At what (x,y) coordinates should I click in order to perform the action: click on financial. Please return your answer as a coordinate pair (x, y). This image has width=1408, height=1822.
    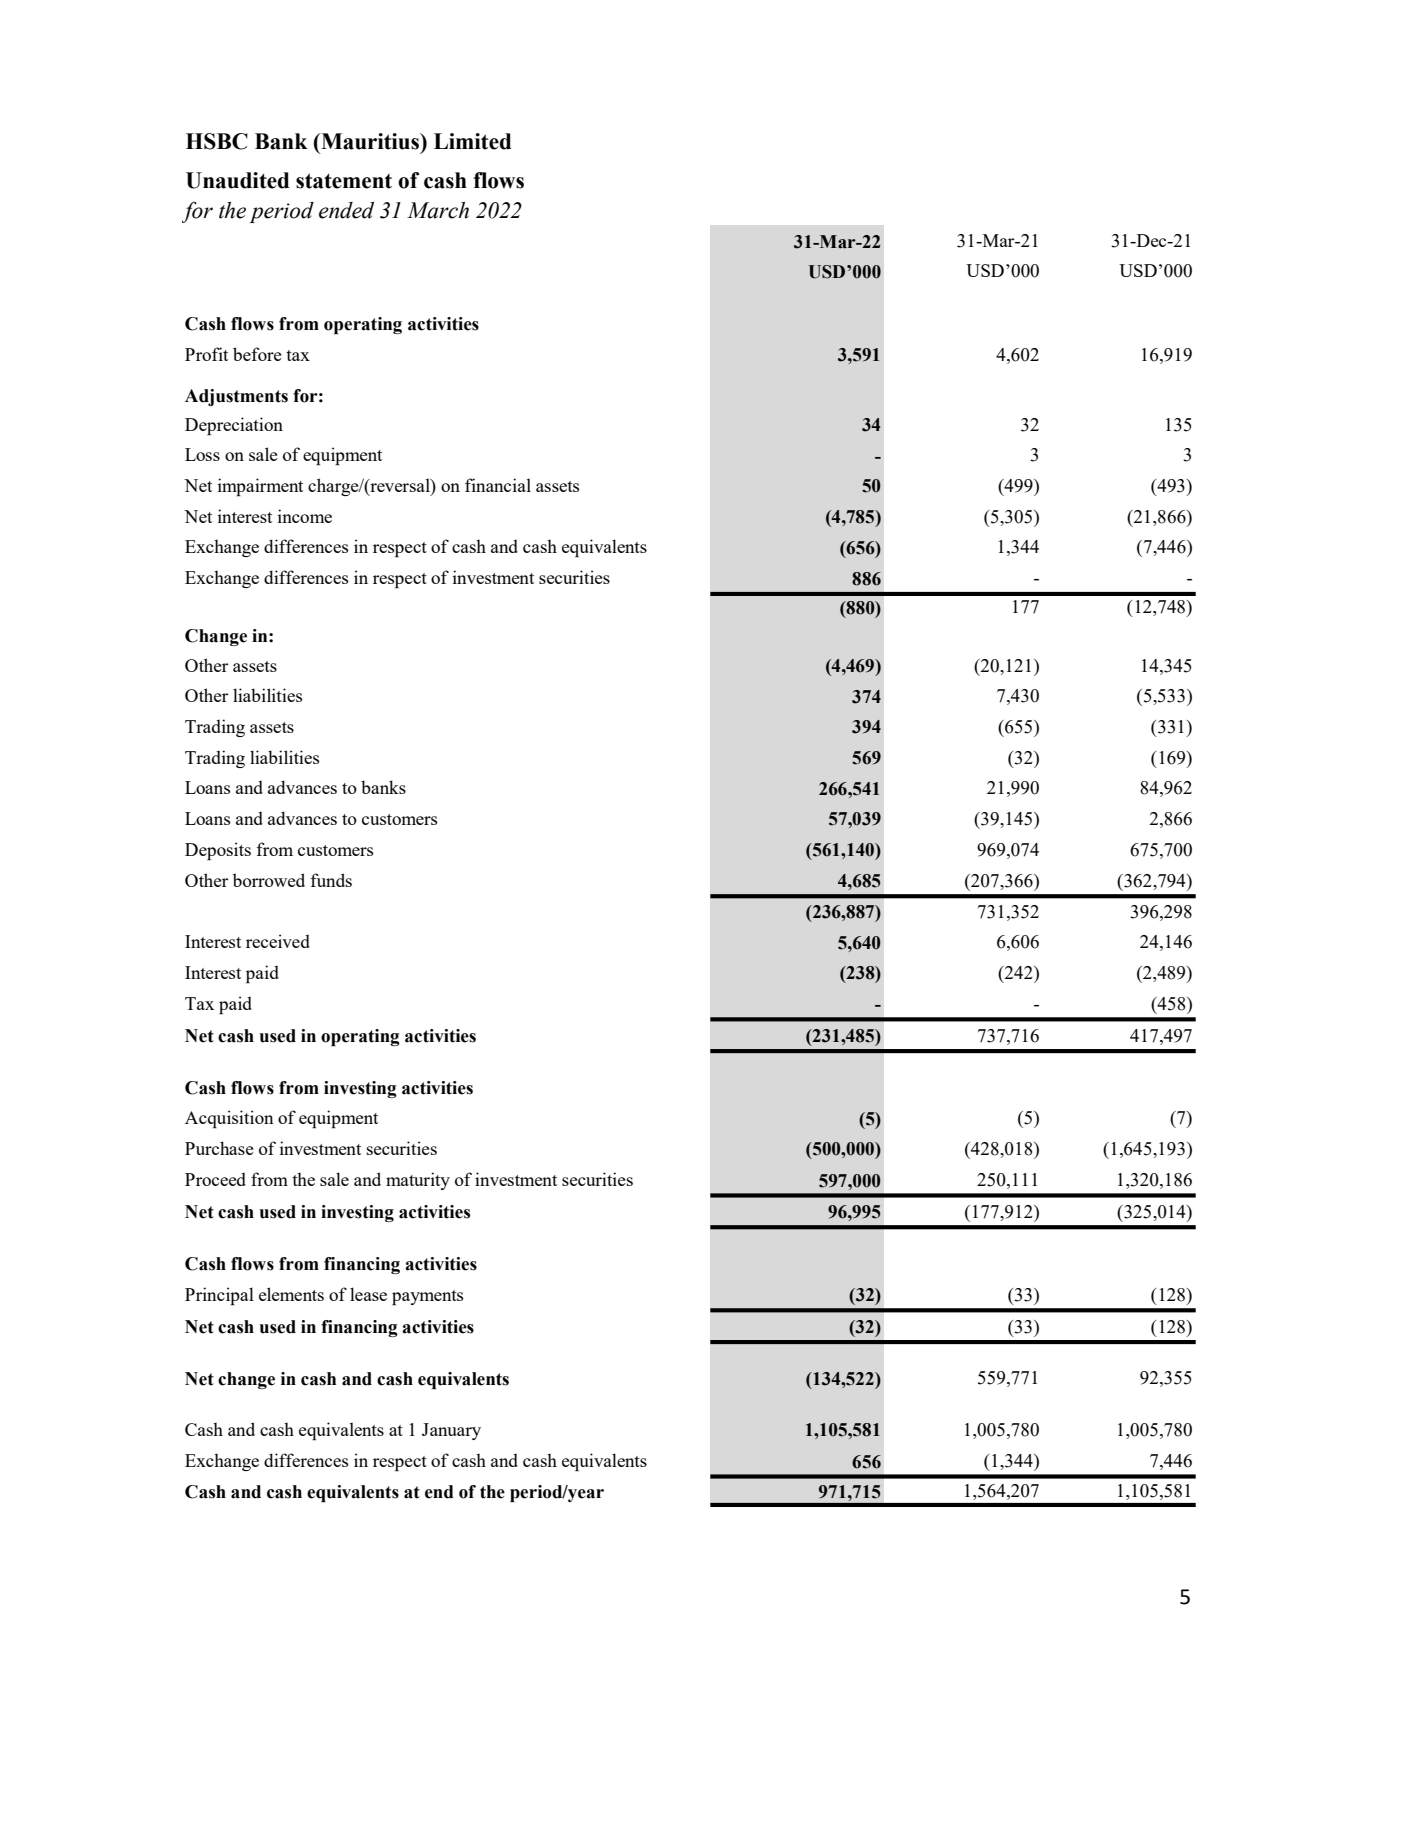
    Looking at the image, I should click on (498, 485).
